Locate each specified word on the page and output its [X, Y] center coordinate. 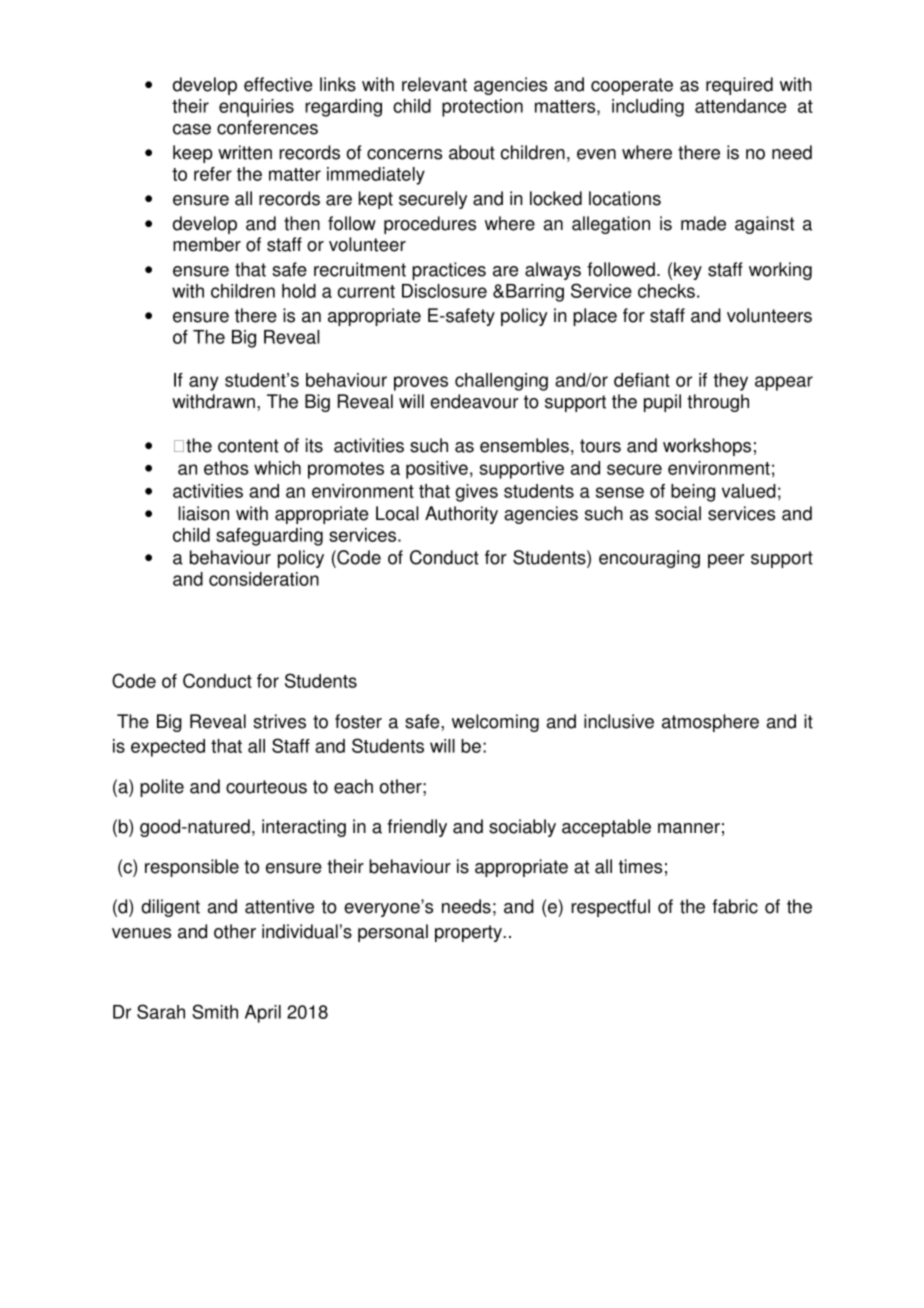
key [688, 271]
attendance [740, 106]
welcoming [495, 723]
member [207, 244]
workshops [707, 447]
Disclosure [444, 291]
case [192, 129]
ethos [226, 468]
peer [726, 561]
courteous [266, 787]
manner [689, 828]
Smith [215, 1011]
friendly [417, 828]
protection [482, 108]
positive [437, 470]
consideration [264, 579]
